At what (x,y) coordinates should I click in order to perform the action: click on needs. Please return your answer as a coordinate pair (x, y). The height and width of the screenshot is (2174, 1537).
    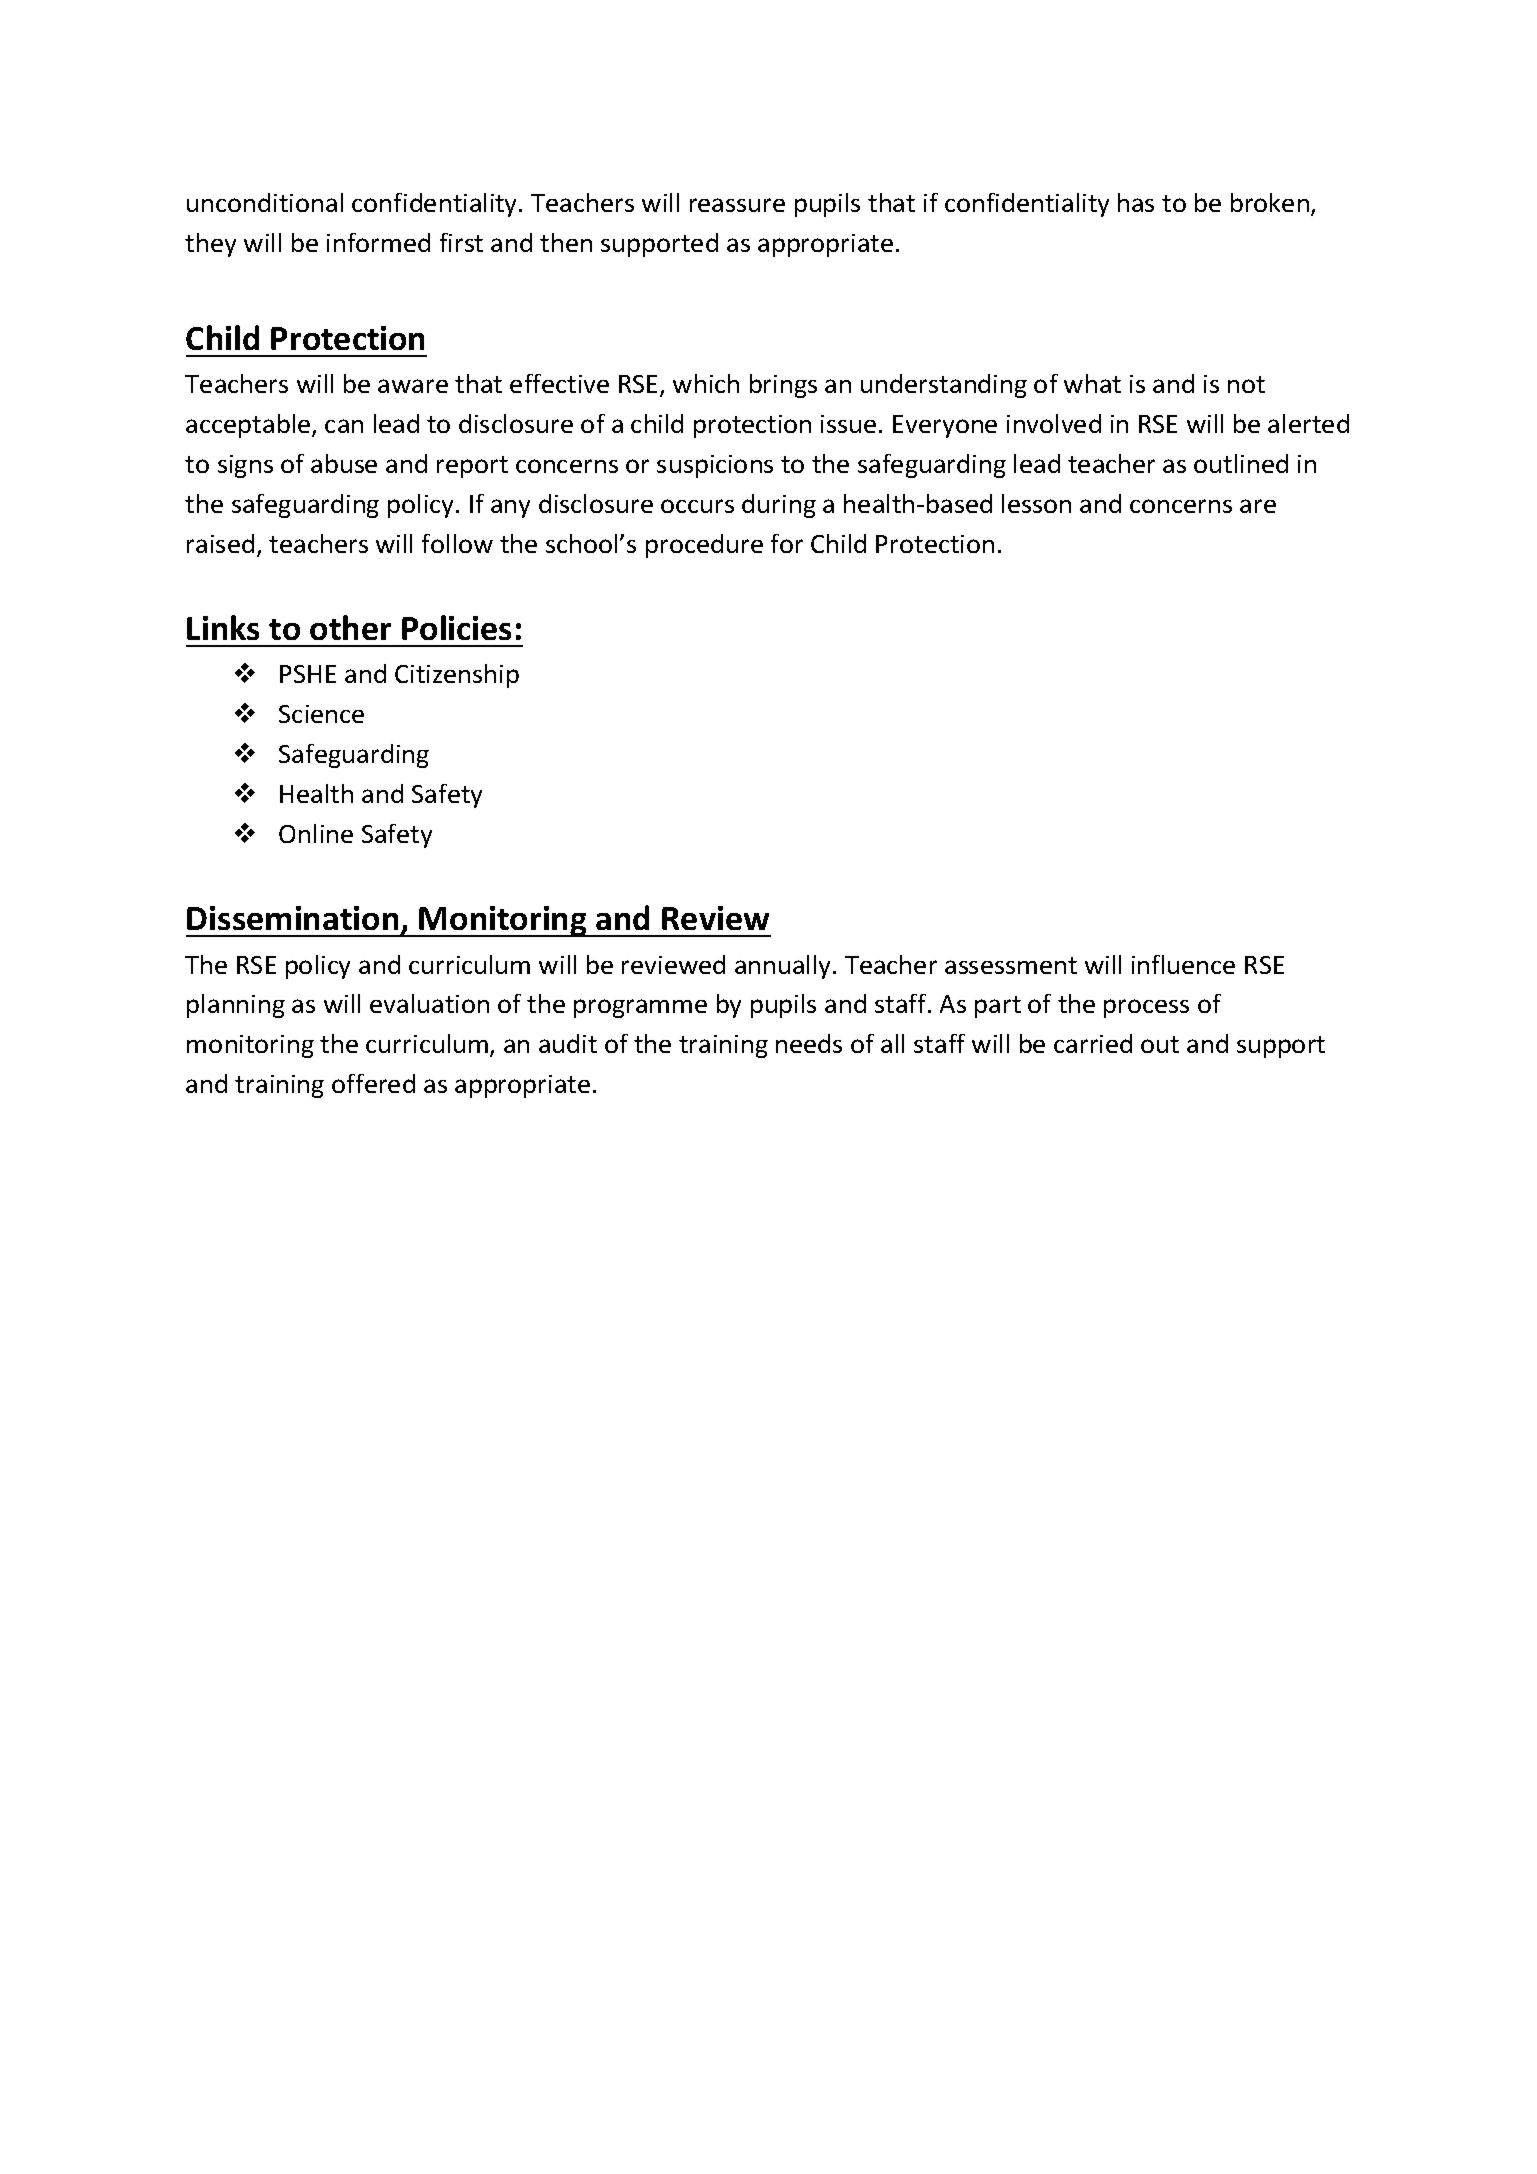
    Looking at the image, I should click on (809, 1043).
